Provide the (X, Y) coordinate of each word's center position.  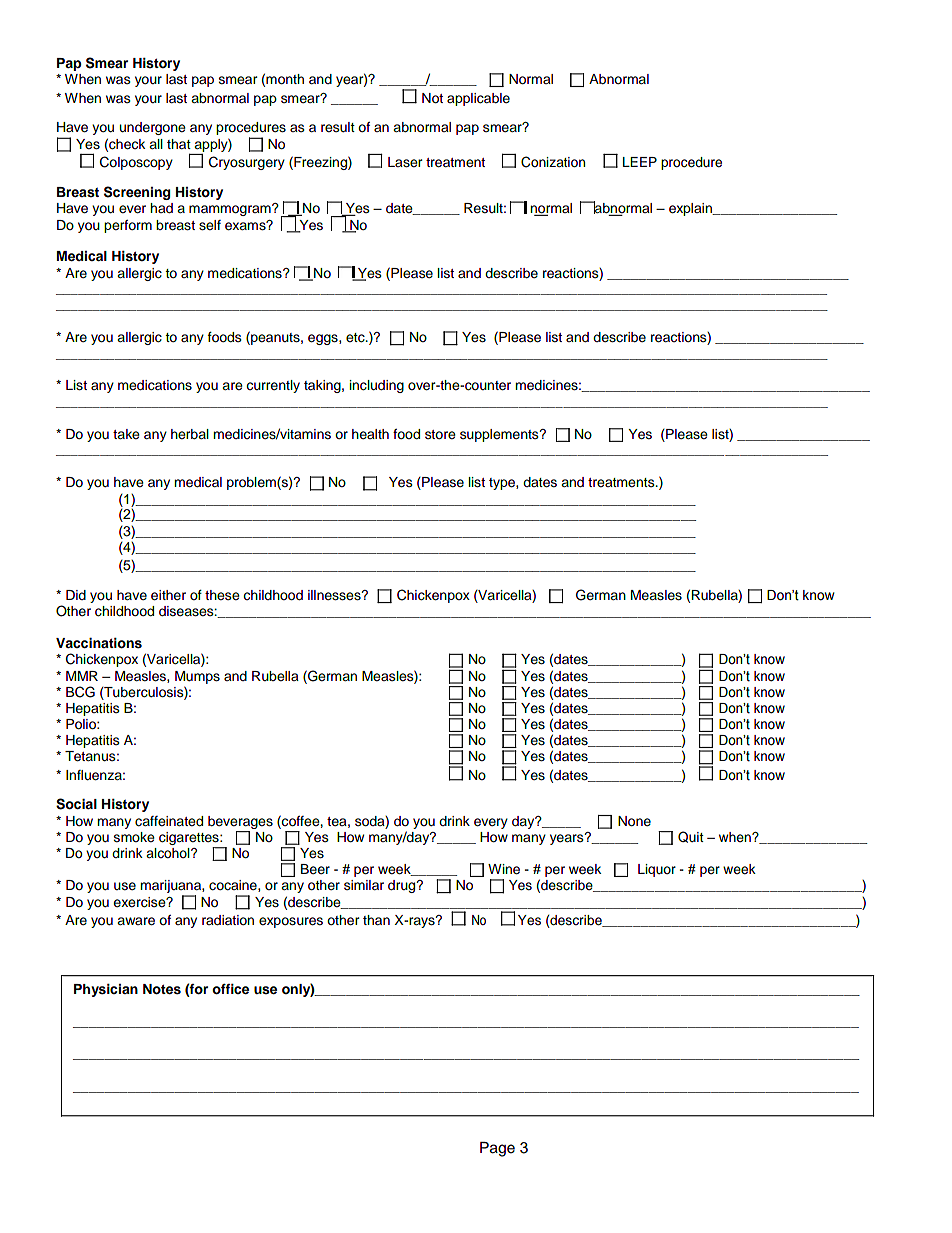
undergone (153, 128)
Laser (405, 162)
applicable (478, 99)
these (222, 595)
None (634, 821)
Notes (162, 989)
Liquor (657, 870)
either (168, 595)
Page (497, 1149)
